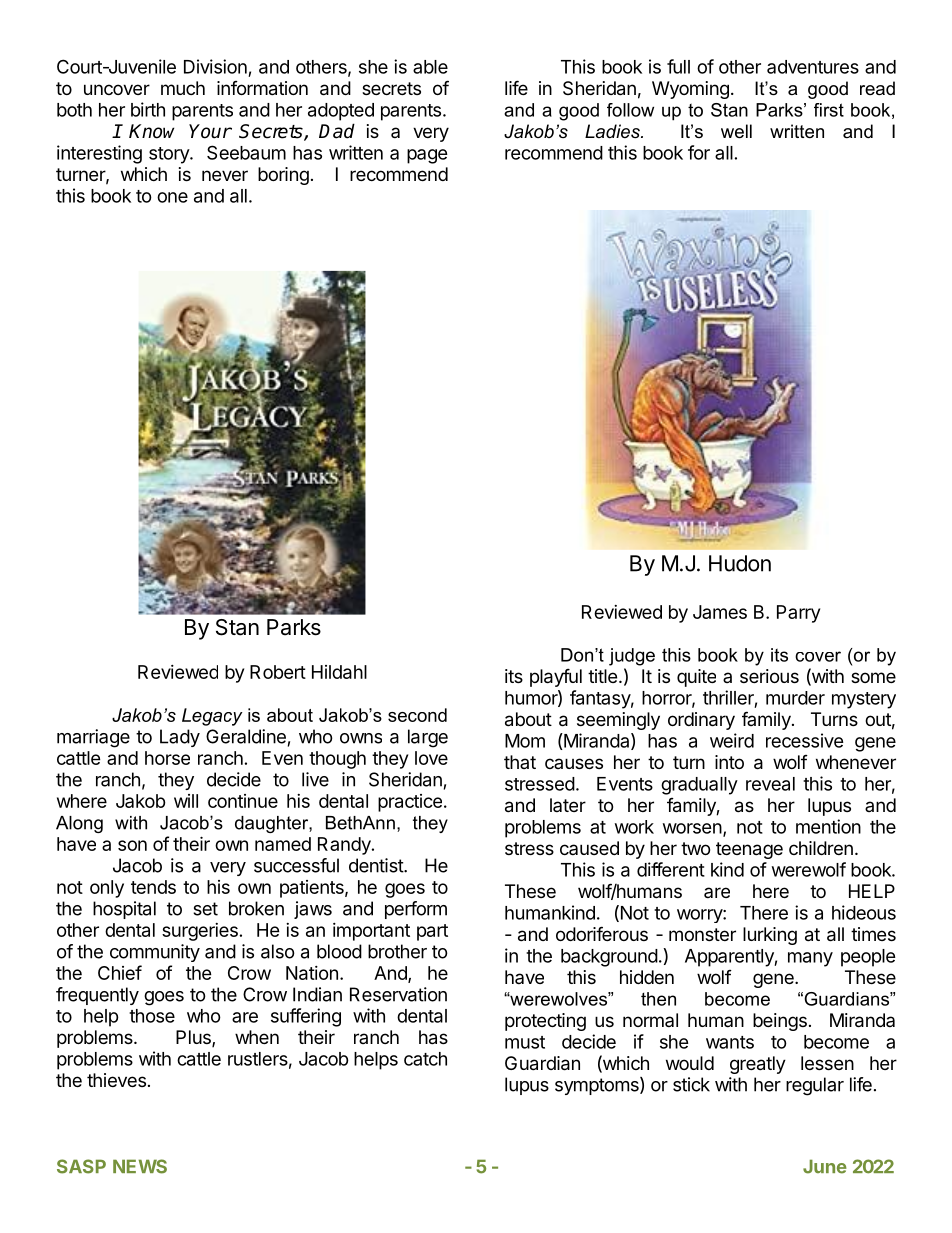  I want to click on playful, so click(556, 677).
